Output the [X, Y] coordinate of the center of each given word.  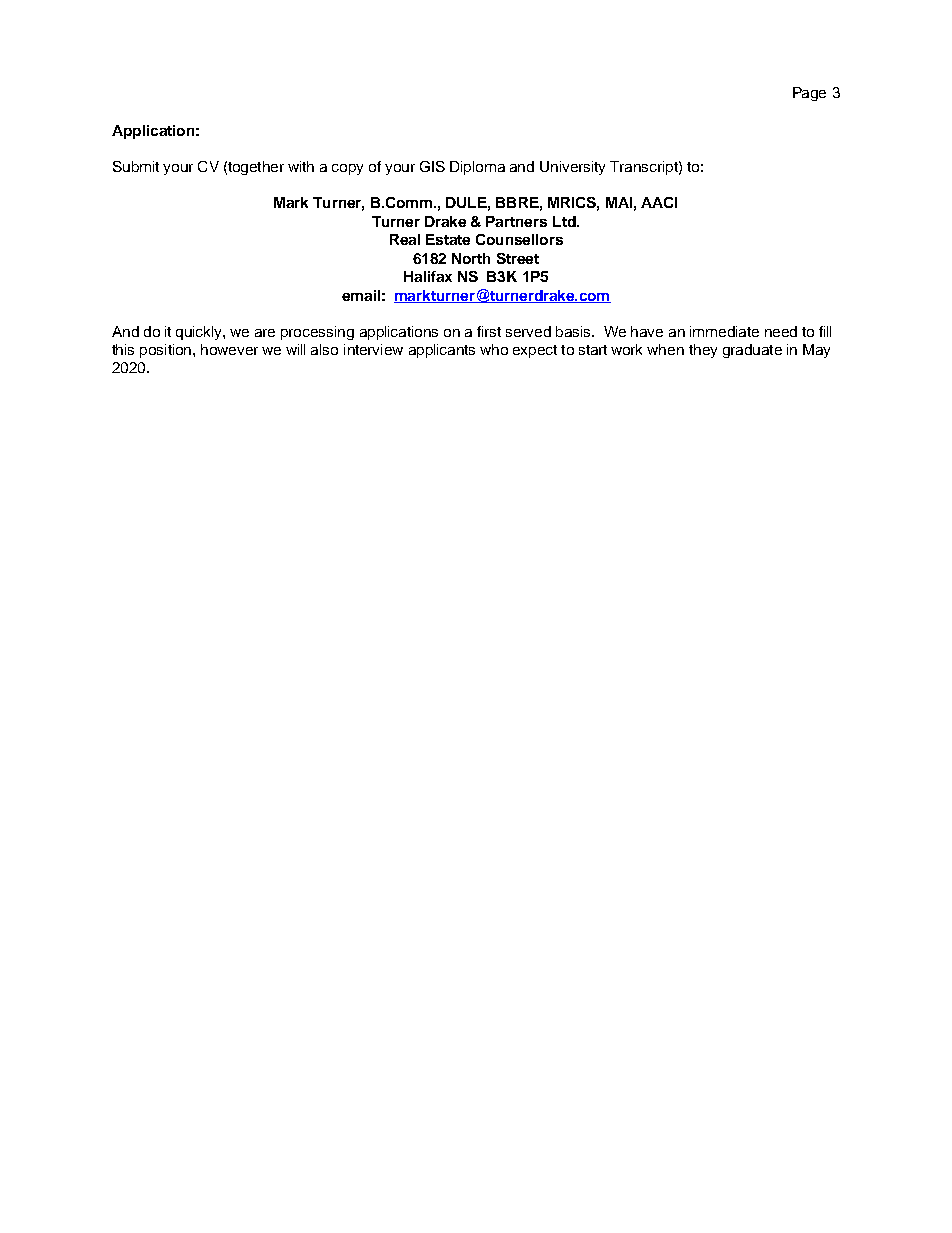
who [494, 349]
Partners [516, 221]
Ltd [565, 221]
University [572, 168]
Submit [136, 166]
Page [809, 94]
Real [405, 239]
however [229, 349]
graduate [752, 351]
